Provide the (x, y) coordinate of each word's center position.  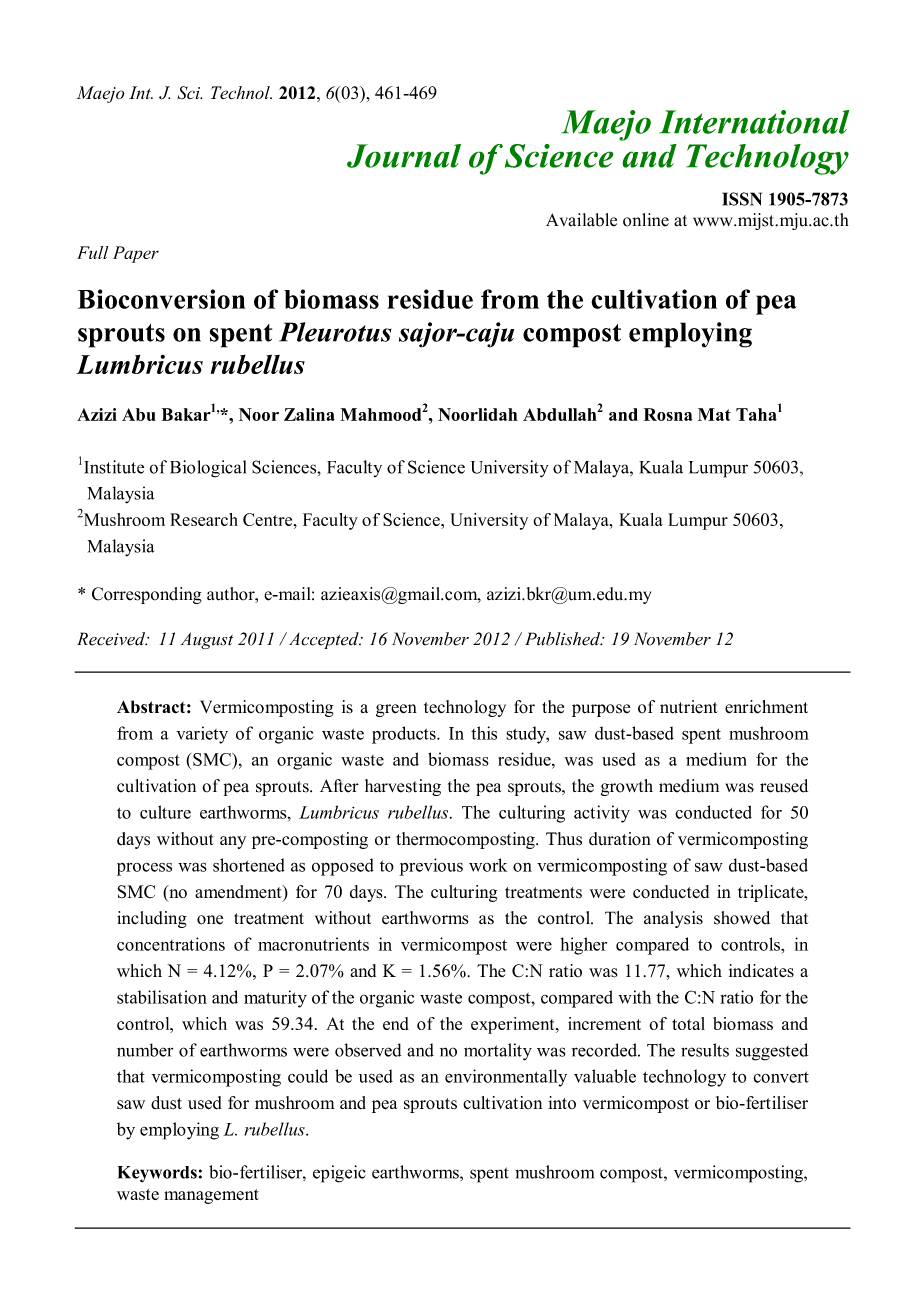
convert (781, 1077)
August (207, 640)
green (396, 710)
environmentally (506, 1078)
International (754, 122)
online (646, 220)
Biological (208, 469)
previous (431, 867)
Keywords (157, 1174)
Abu (139, 414)
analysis (673, 919)
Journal (404, 156)
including (152, 919)
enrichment (766, 707)
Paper (136, 254)
